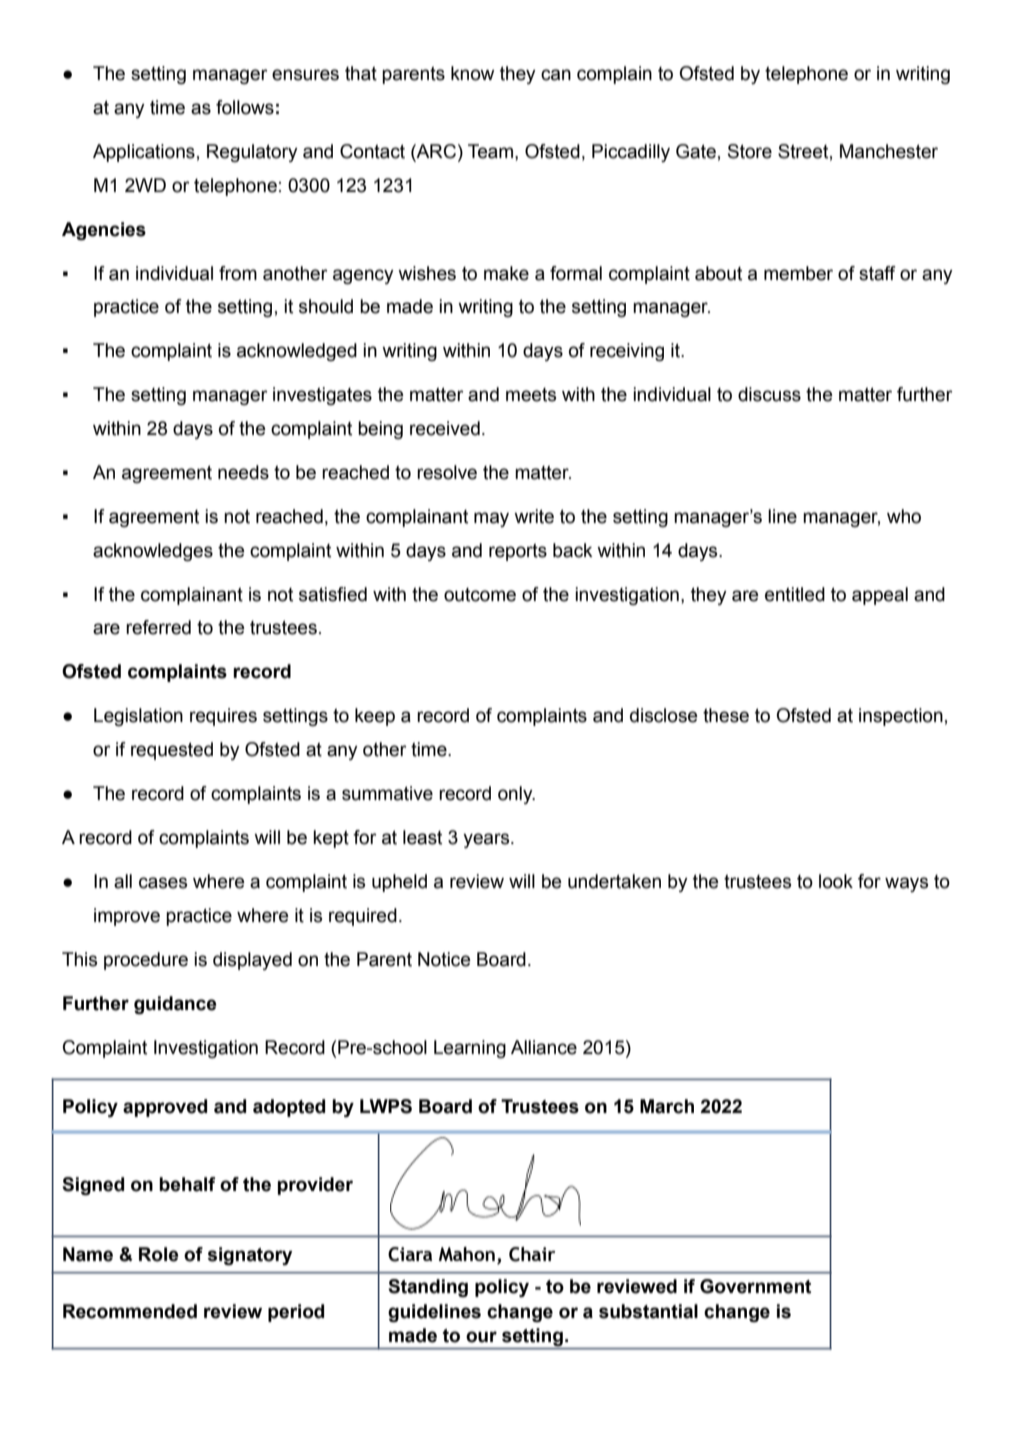  What do you see at coordinates (144, 153) in the screenshot?
I see `Applications` at bounding box center [144, 153].
